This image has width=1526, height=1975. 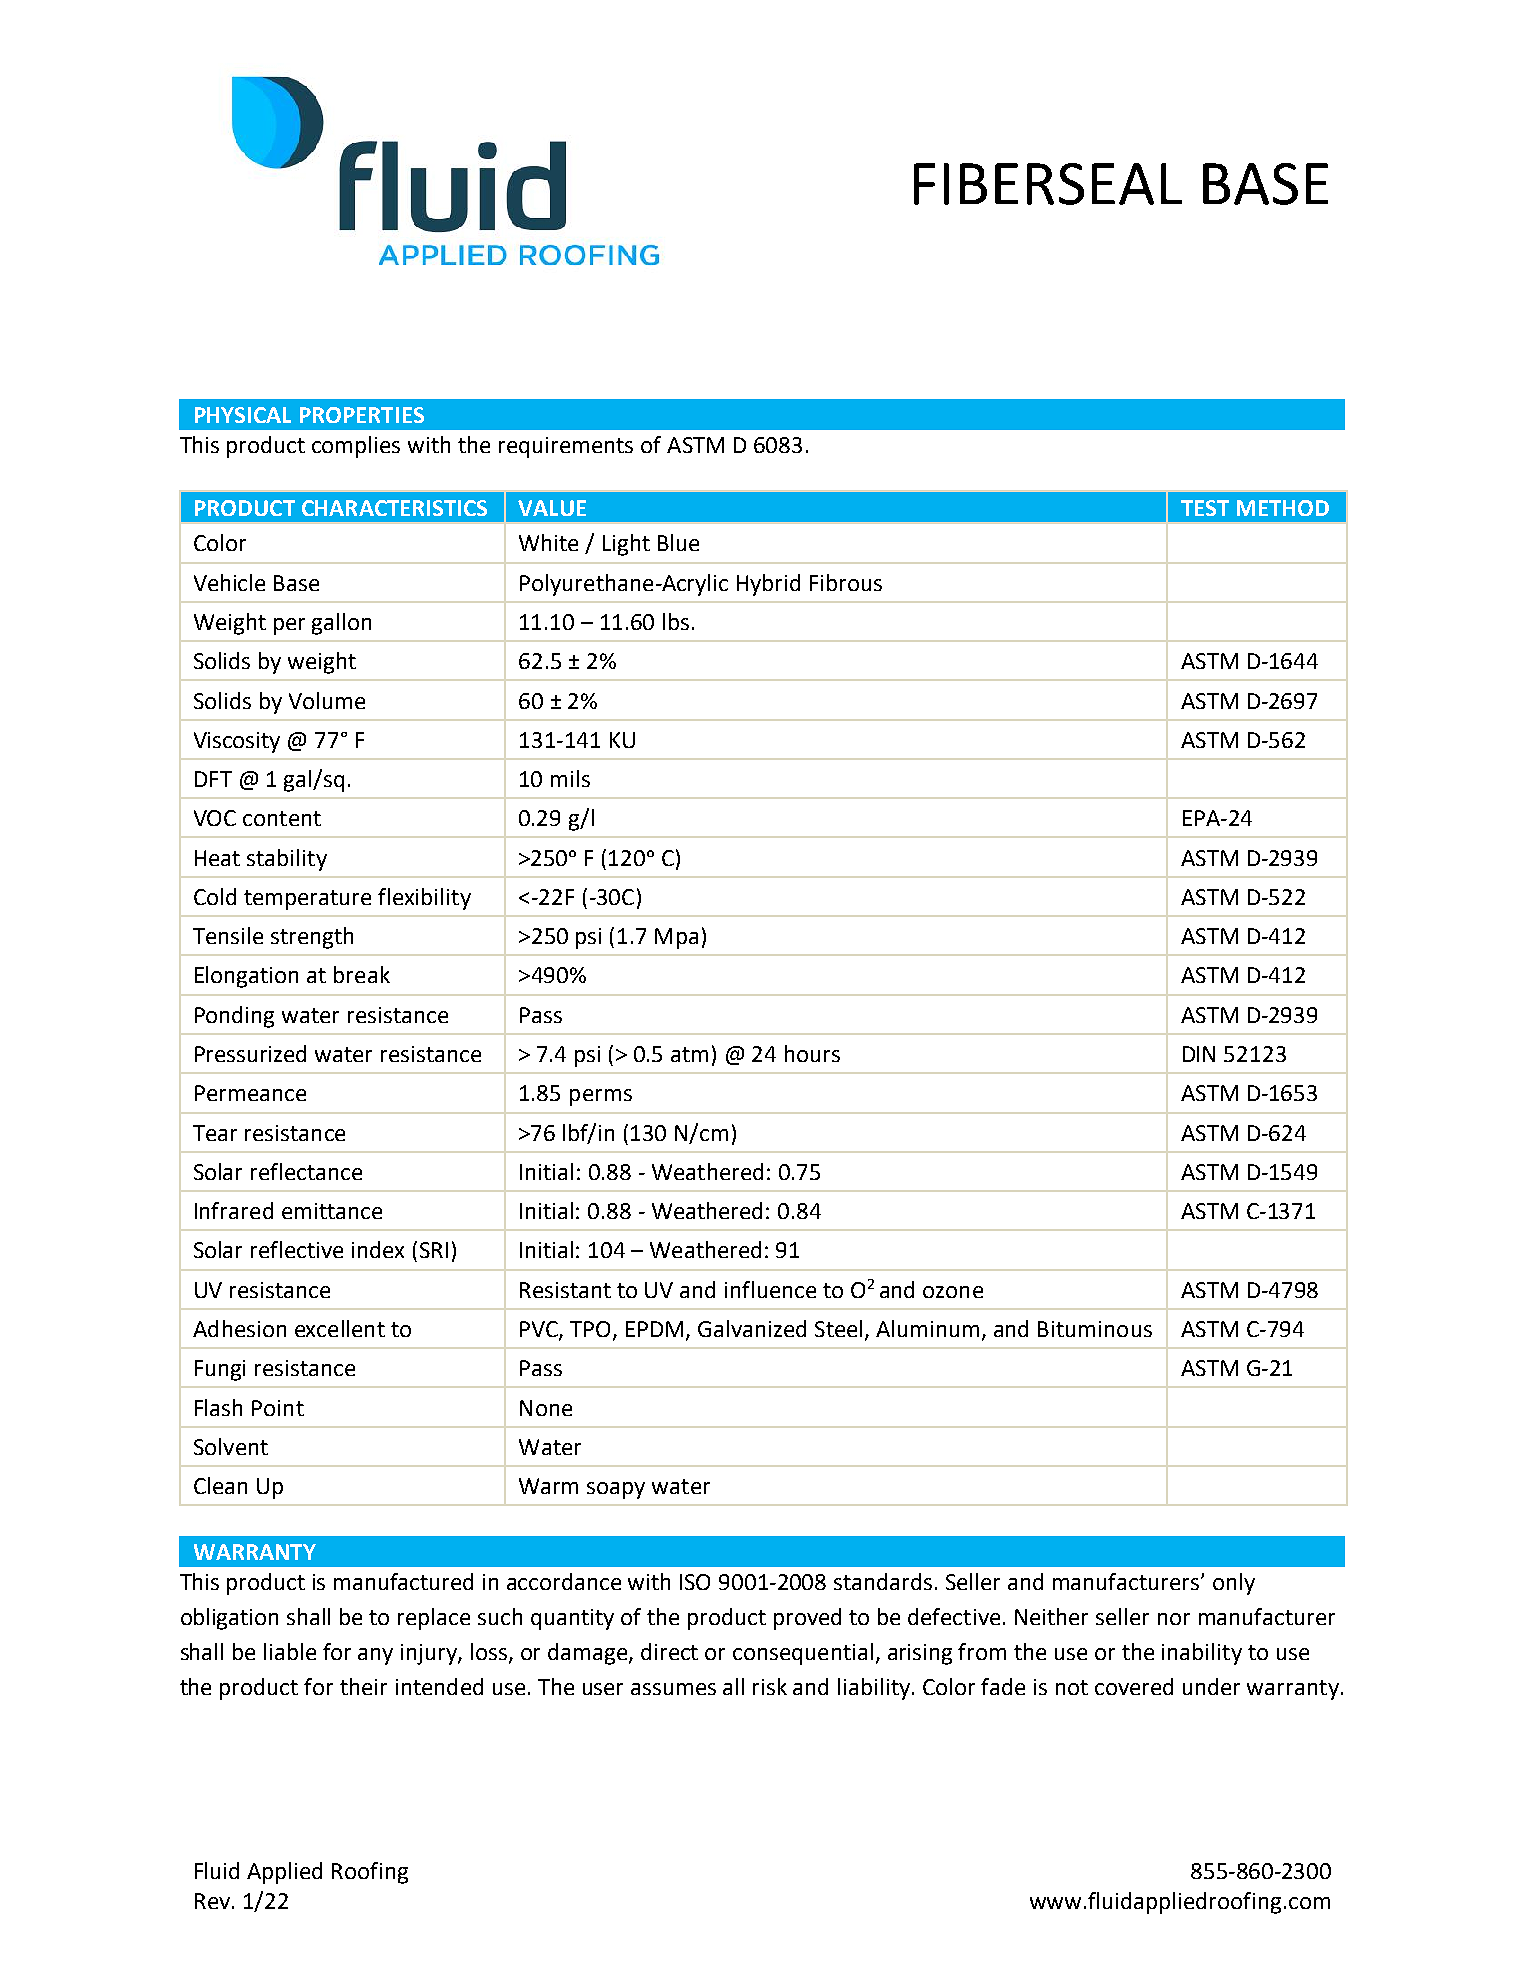 What do you see at coordinates (1095, 1329) in the image?
I see `Bituminous` at bounding box center [1095, 1329].
